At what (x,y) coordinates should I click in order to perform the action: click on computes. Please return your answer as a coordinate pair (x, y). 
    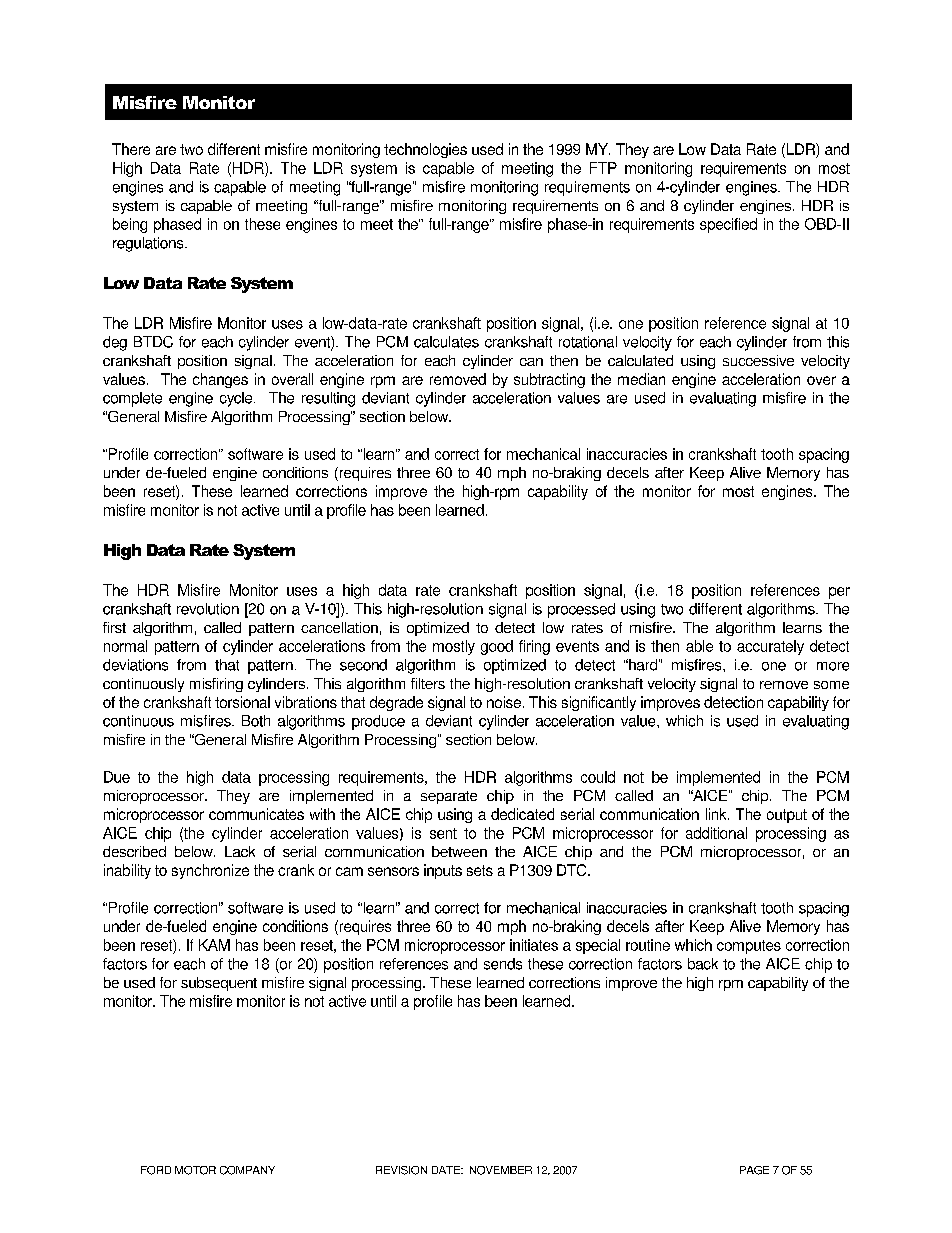
    Looking at the image, I should click on (749, 947).
